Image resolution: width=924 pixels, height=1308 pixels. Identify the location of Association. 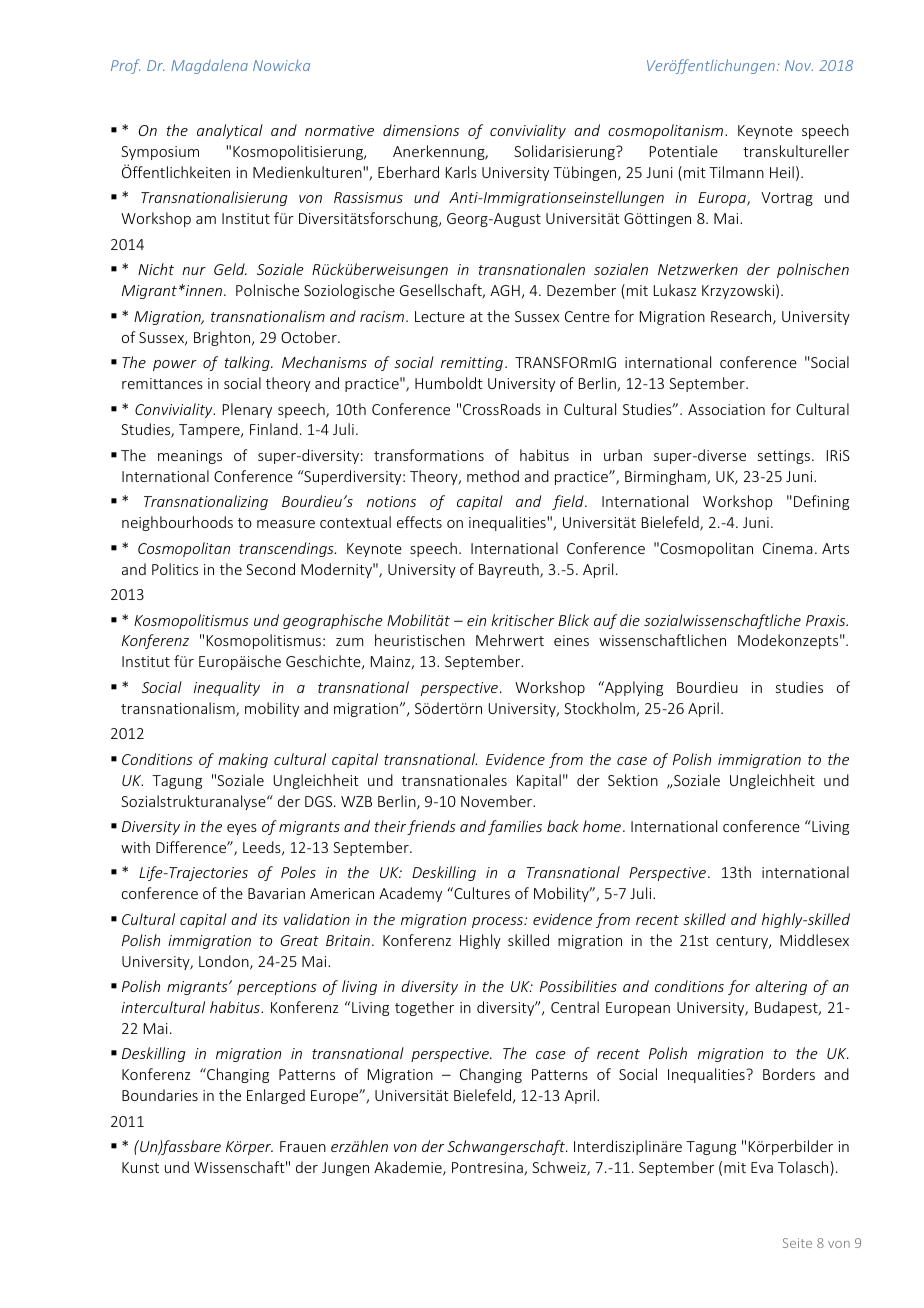
(726, 409).
